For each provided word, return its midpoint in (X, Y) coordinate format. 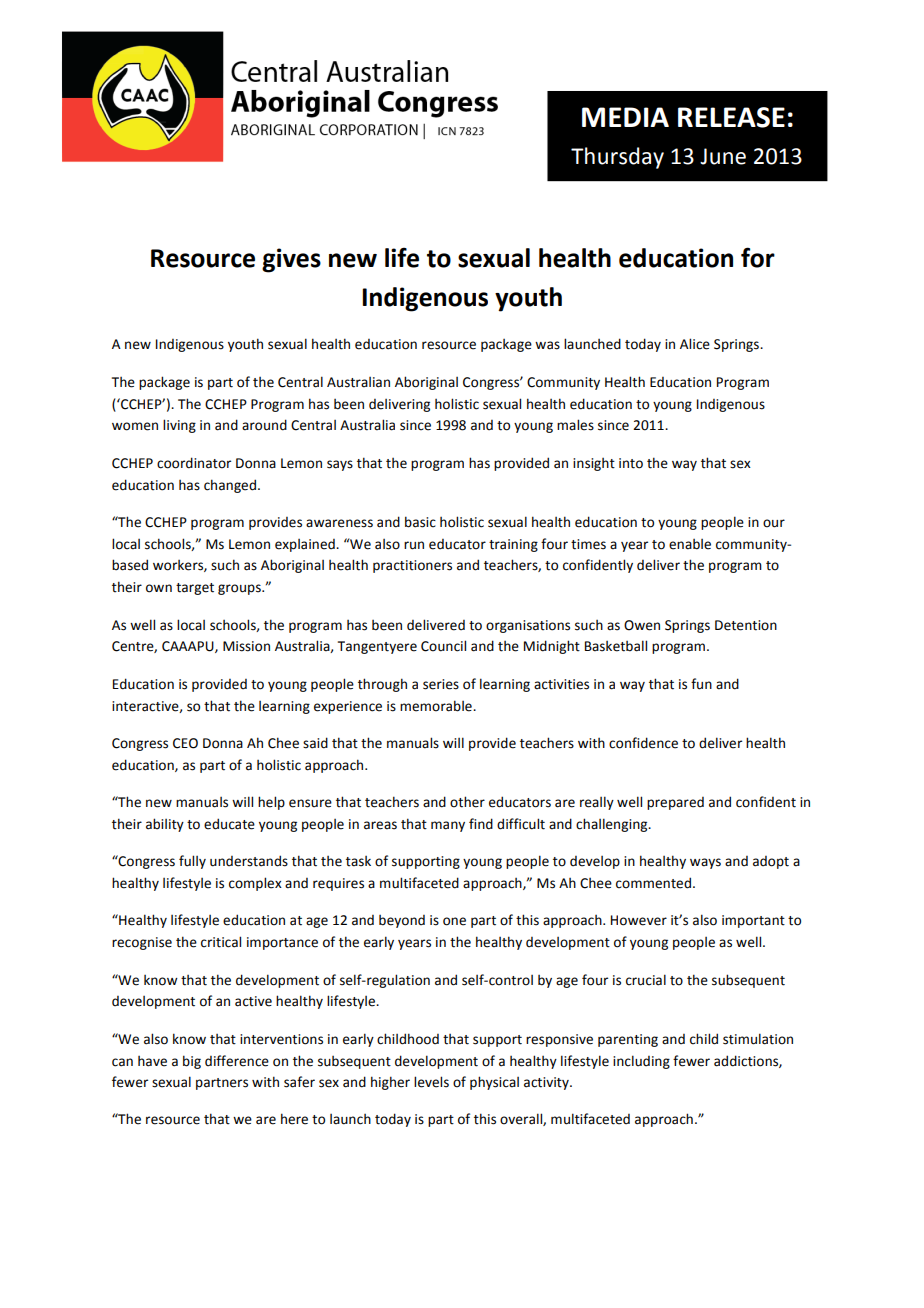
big (192, 1062)
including (641, 1062)
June (723, 156)
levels (431, 1082)
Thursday (617, 158)
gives (291, 260)
